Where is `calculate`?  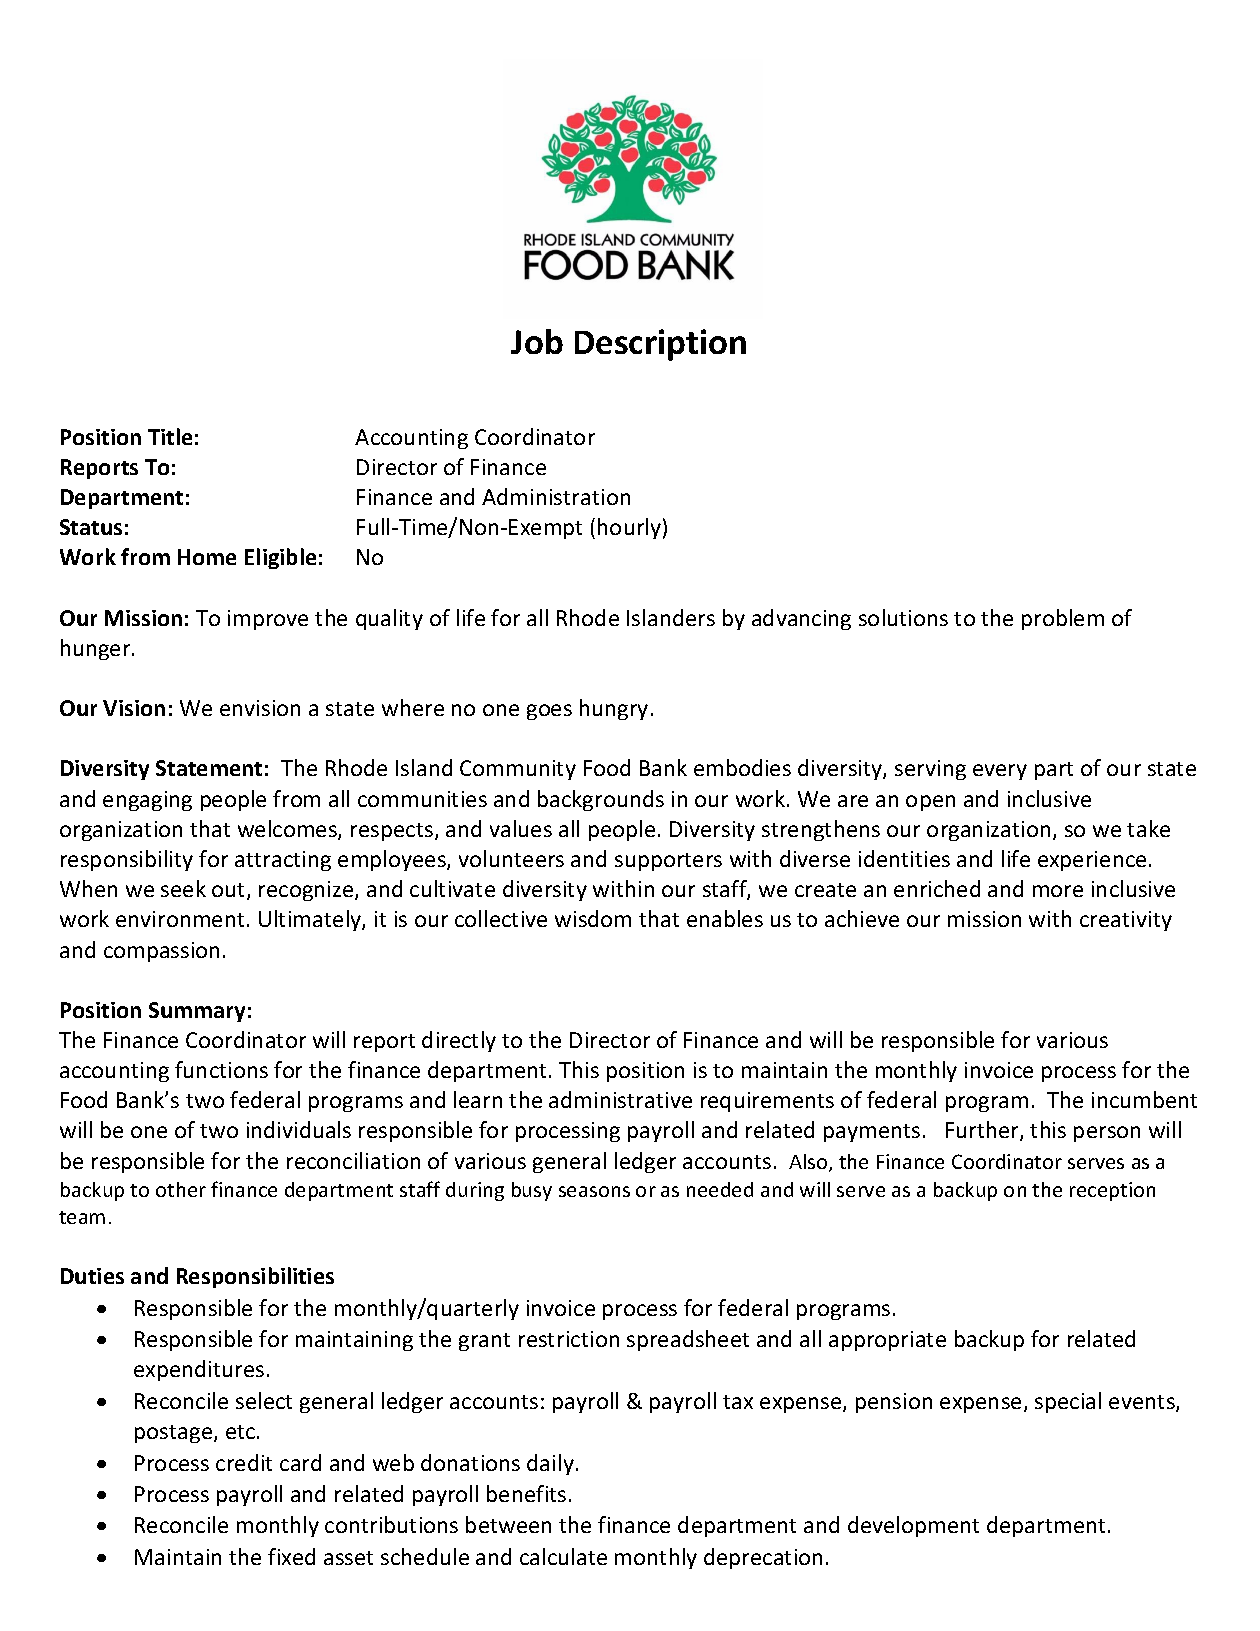 calculate is located at coordinates (563, 1556).
